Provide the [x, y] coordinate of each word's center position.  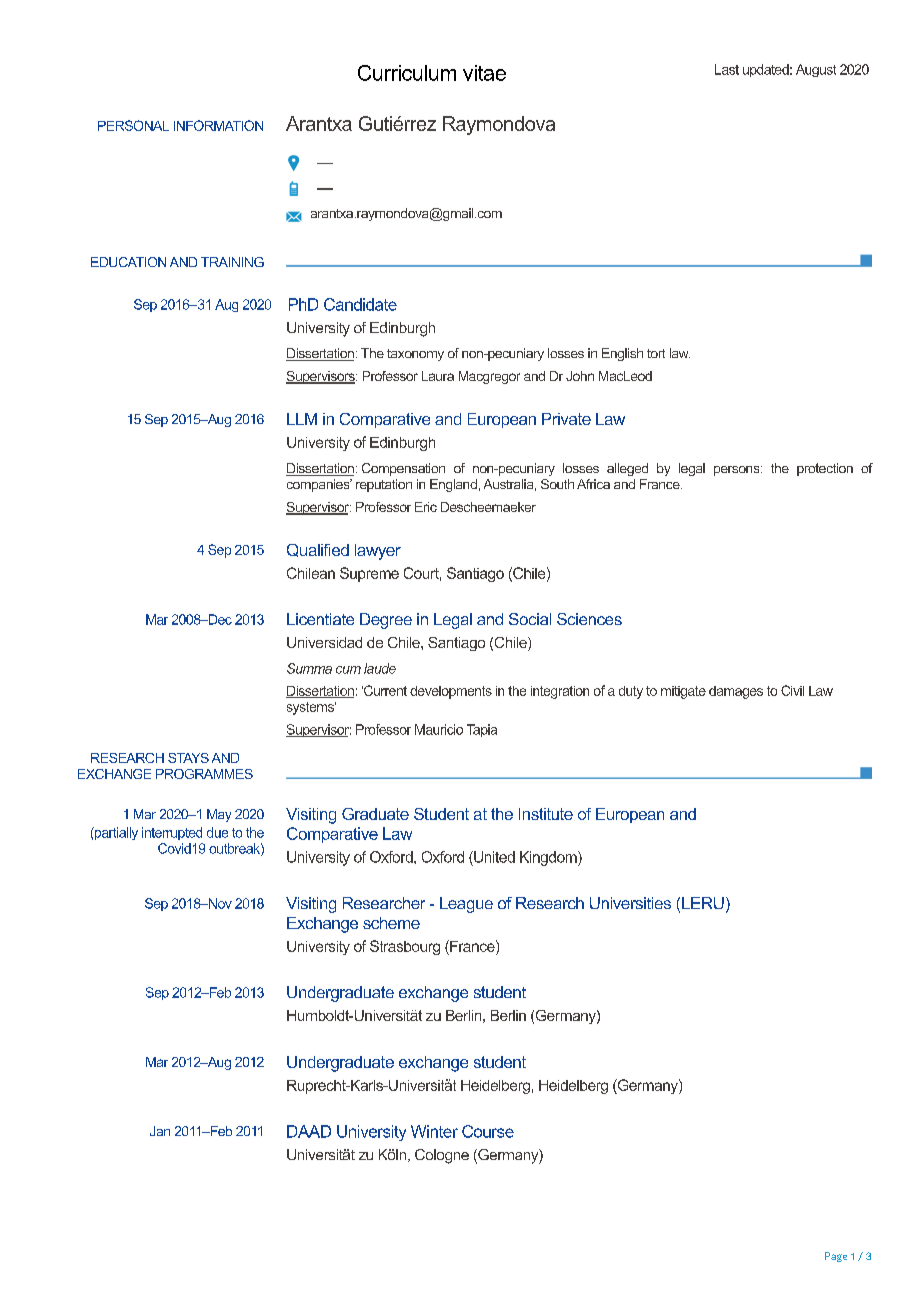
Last [727, 69]
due [217, 832]
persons [738, 471]
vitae [484, 73]
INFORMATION [218, 125]
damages [736, 692]
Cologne [442, 1156]
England [453, 485]
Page [836, 1257]
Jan [160, 1131]
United [493, 857]
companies [319, 485]
